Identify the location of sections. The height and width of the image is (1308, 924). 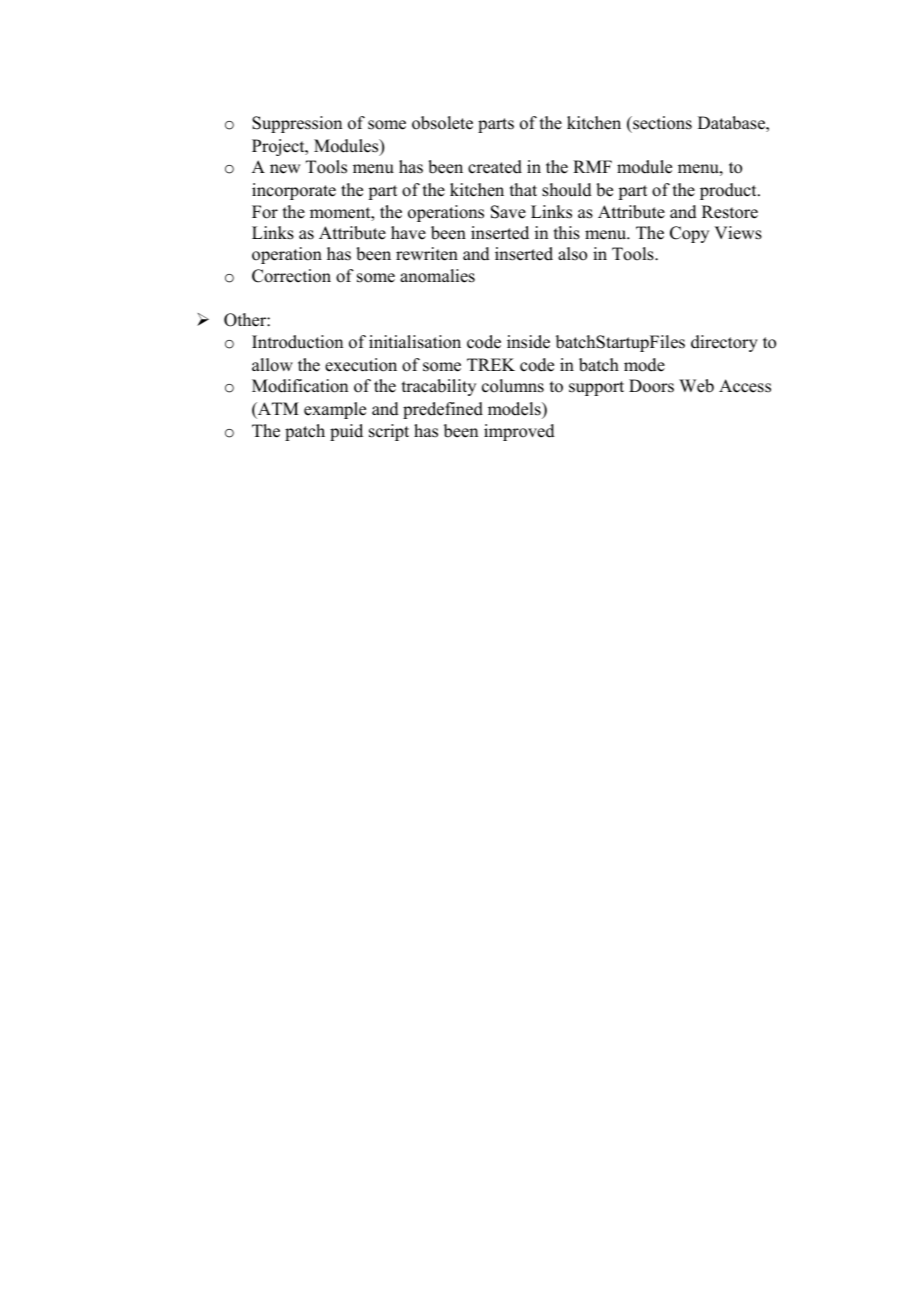
(661, 123).
